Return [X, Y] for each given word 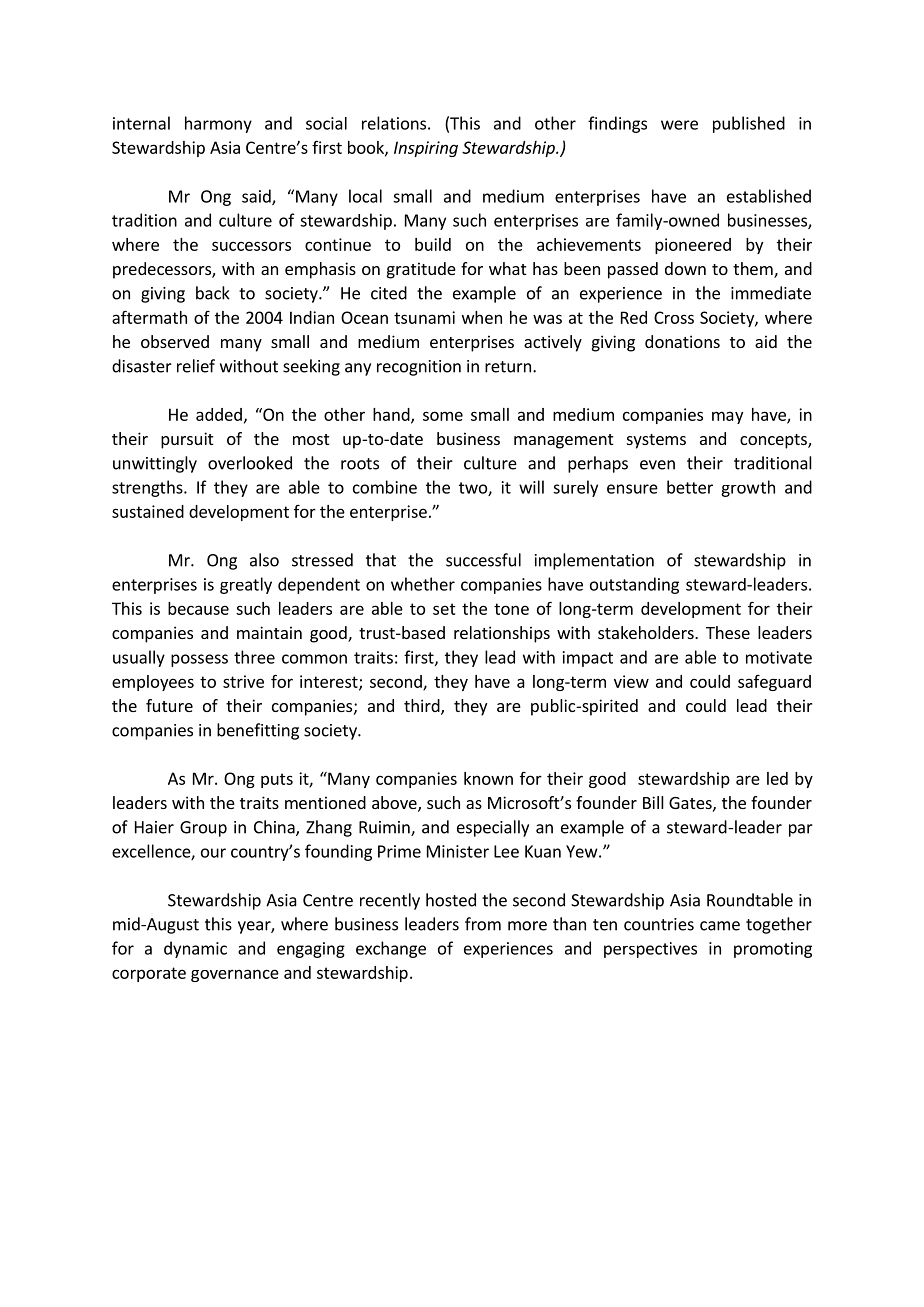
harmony [218, 124]
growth [748, 488]
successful [483, 560]
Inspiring [426, 149]
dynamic [195, 949]
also [264, 560]
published [749, 124]
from [483, 924]
